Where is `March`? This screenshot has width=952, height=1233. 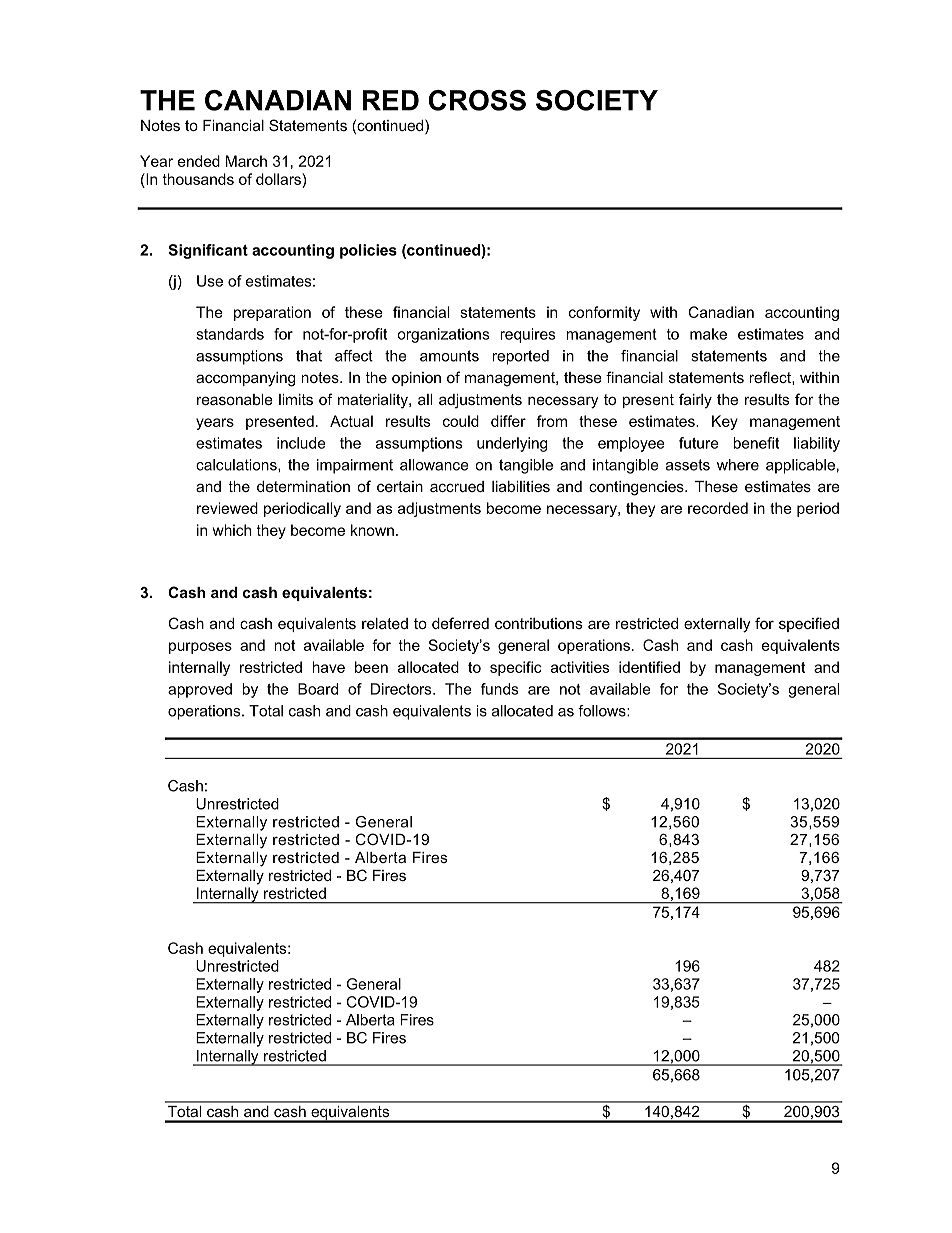
March is located at coordinates (246, 161).
